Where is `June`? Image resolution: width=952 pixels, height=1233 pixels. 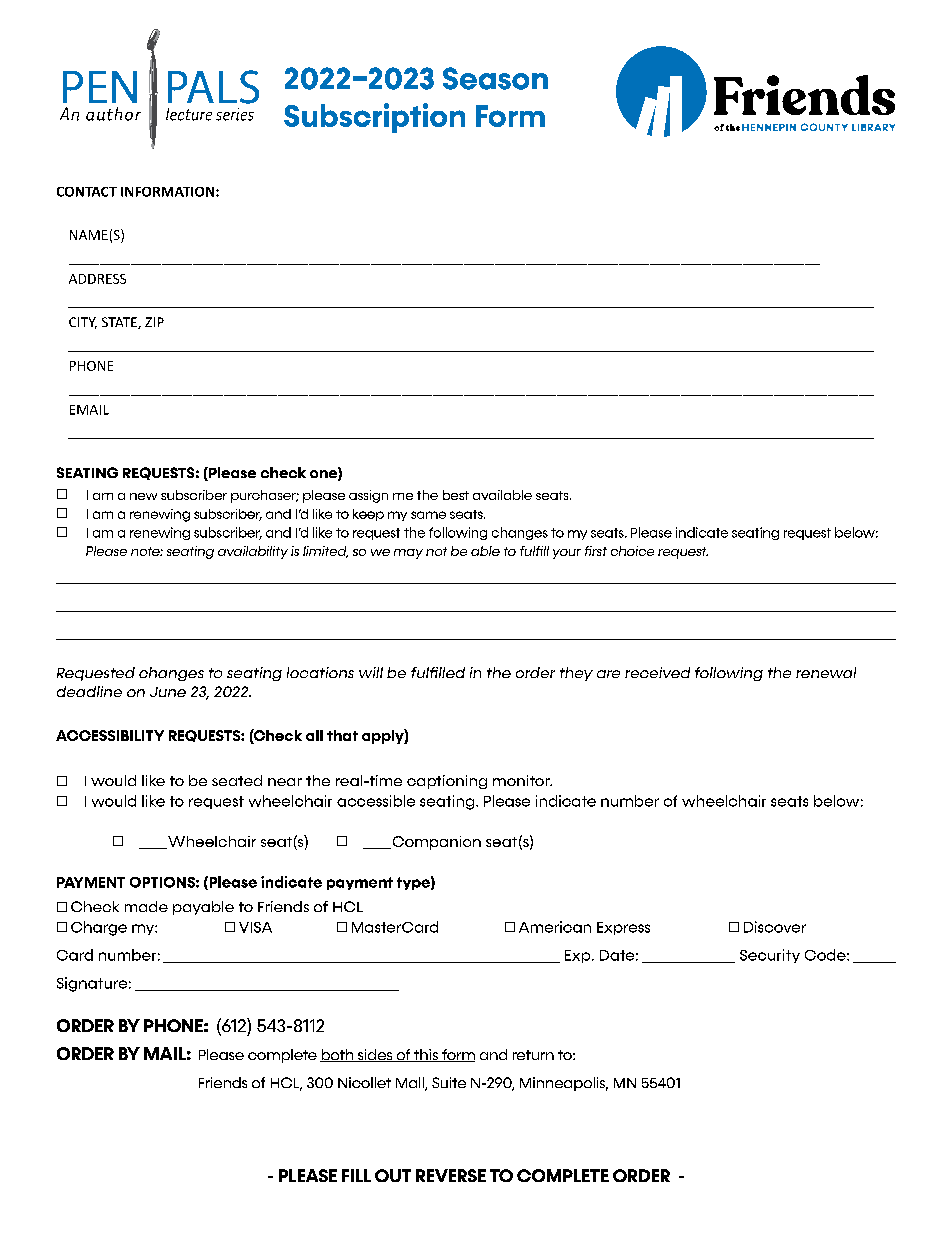
June is located at coordinates (168, 692).
